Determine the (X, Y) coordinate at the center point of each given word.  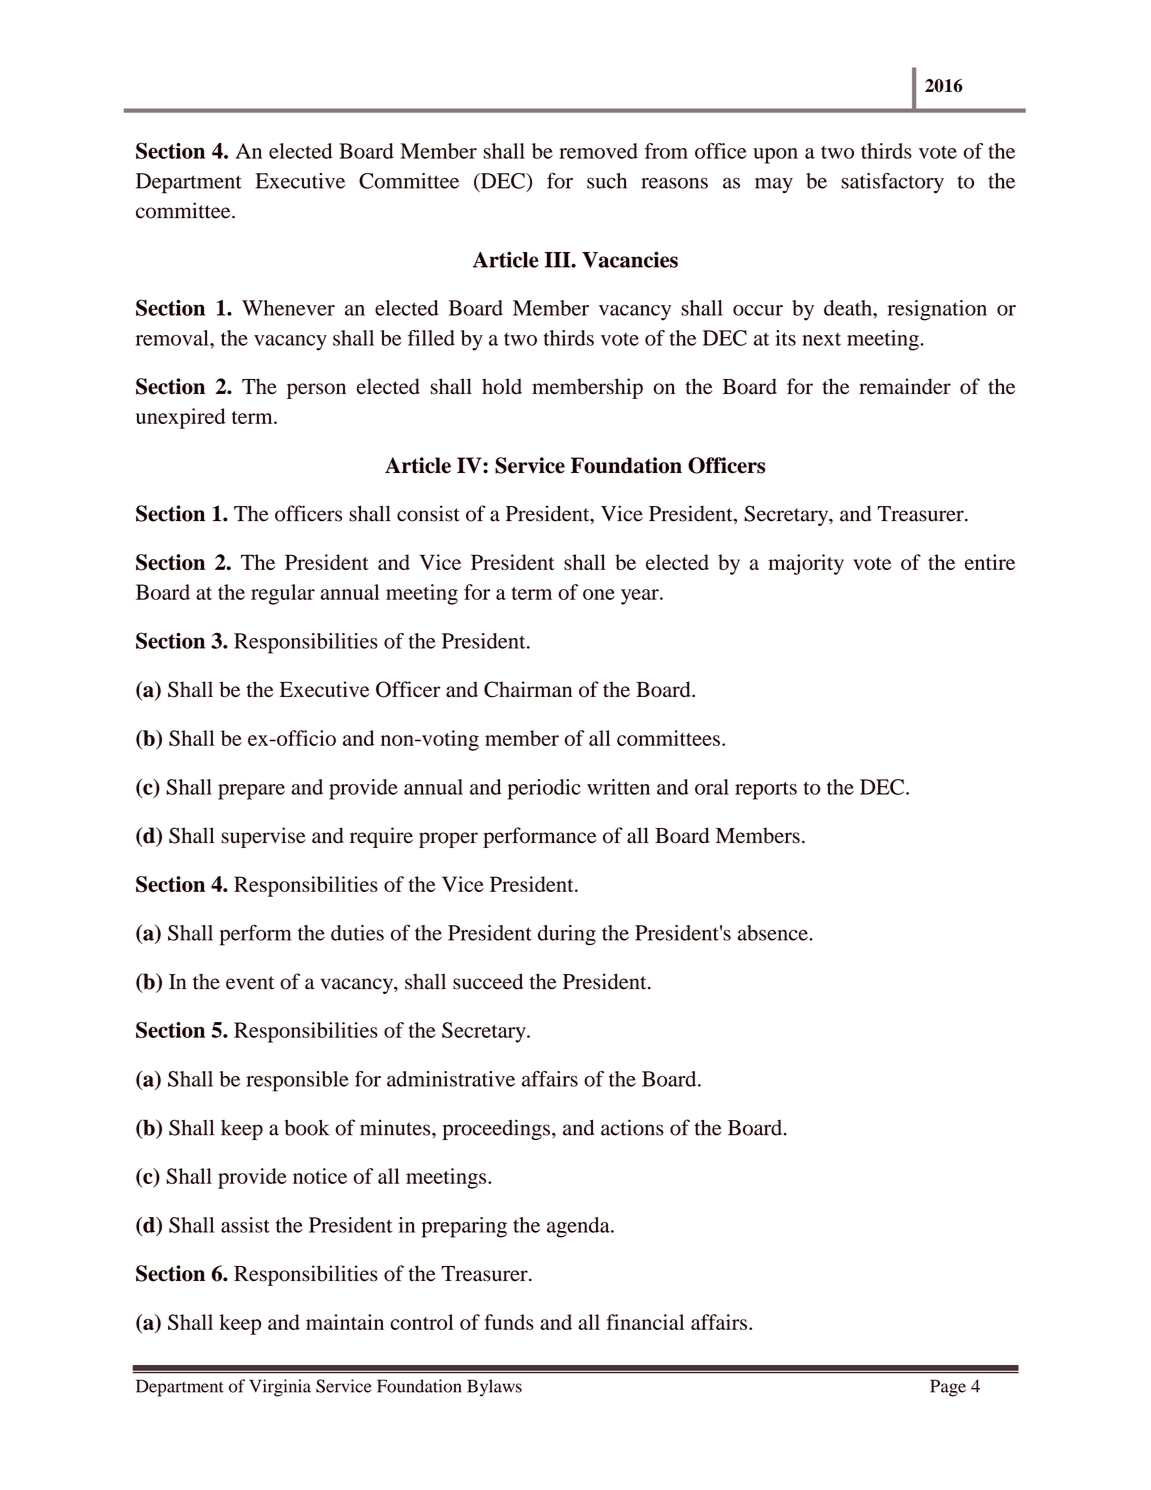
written (618, 787)
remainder (905, 386)
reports (766, 790)
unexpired (181, 418)
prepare (251, 792)
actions (632, 1127)
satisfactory (892, 183)
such (607, 181)
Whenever (288, 308)
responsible (297, 1081)
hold (502, 386)
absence (774, 933)
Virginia (280, 1388)
